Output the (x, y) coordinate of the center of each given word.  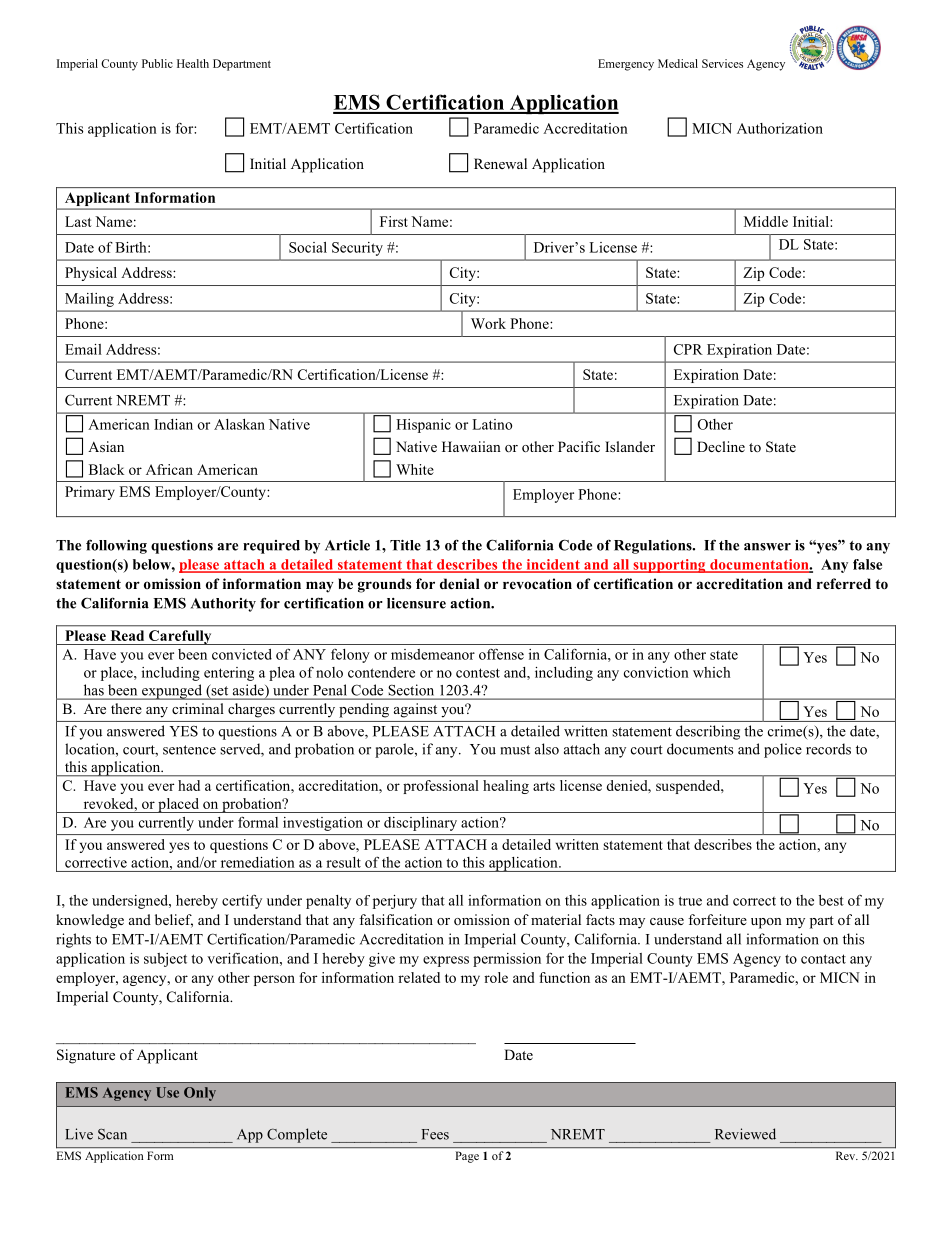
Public (157, 63)
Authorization (780, 128)
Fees (435, 1134)
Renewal (500, 163)
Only (200, 1094)
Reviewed (745, 1134)
